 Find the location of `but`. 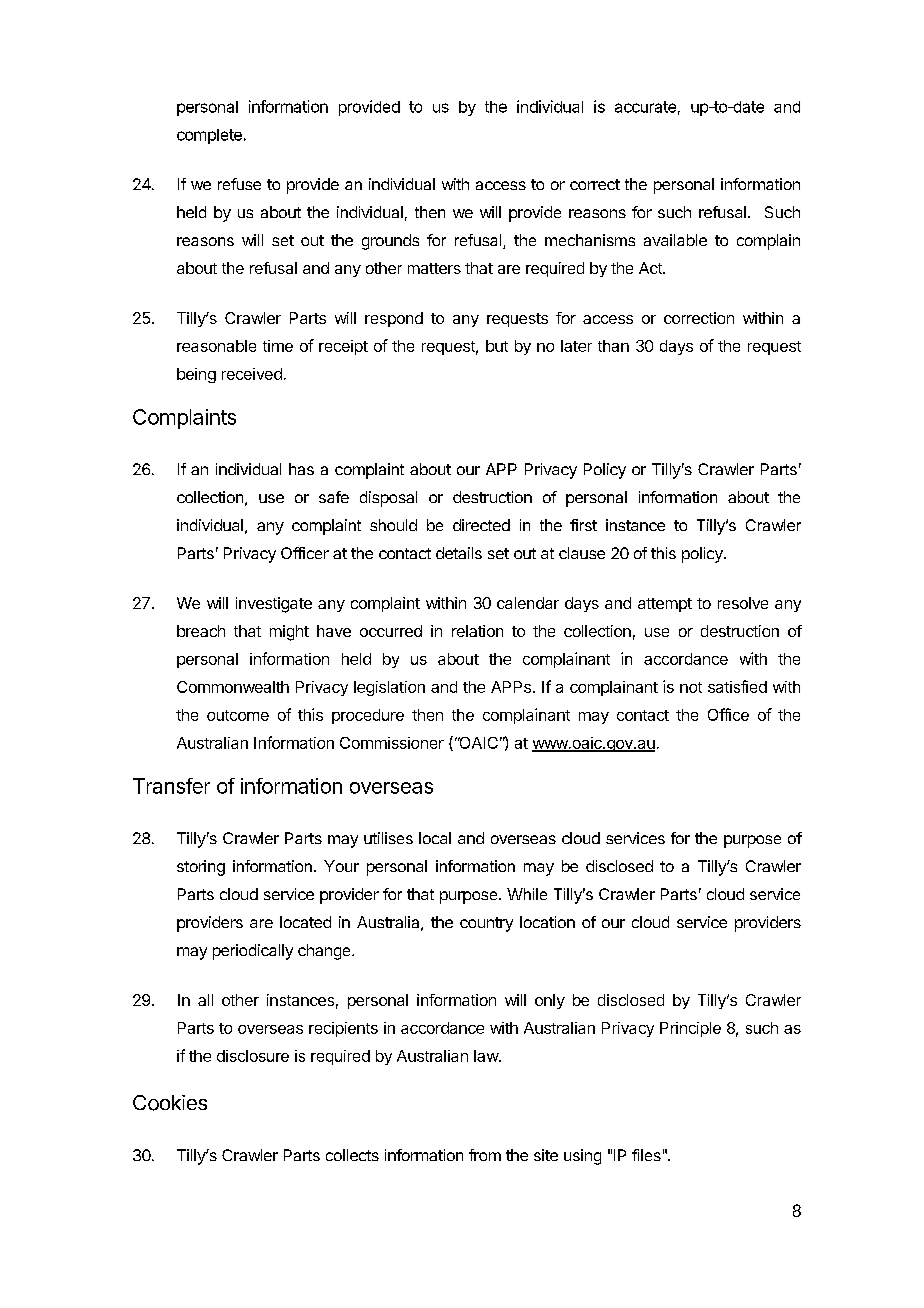

but is located at coordinates (497, 346).
